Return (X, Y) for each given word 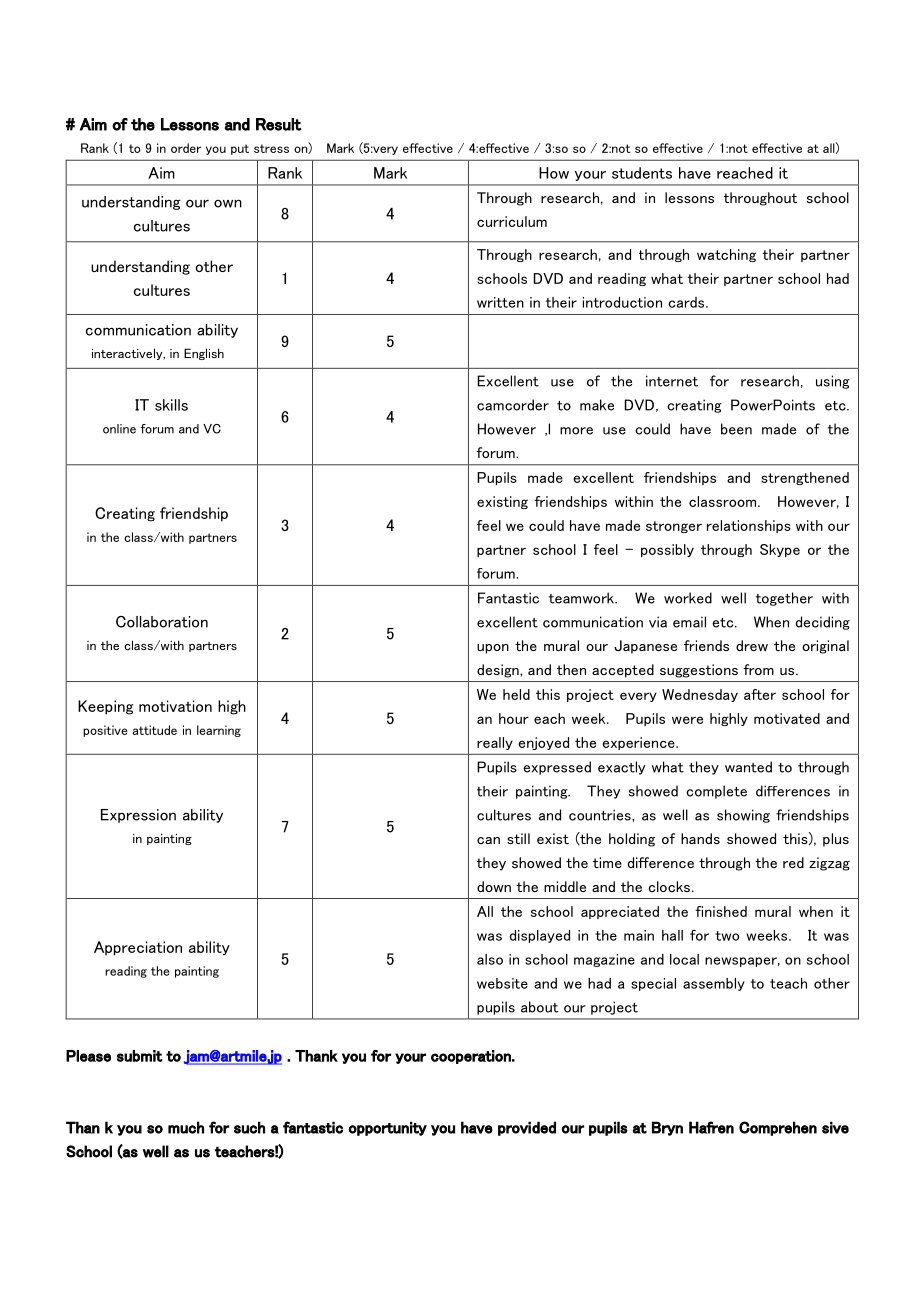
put (240, 149)
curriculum (512, 221)
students (642, 173)
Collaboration (162, 622)
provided (527, 1128)
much (186, 1127)
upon (493, 649)
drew (752, 645)
